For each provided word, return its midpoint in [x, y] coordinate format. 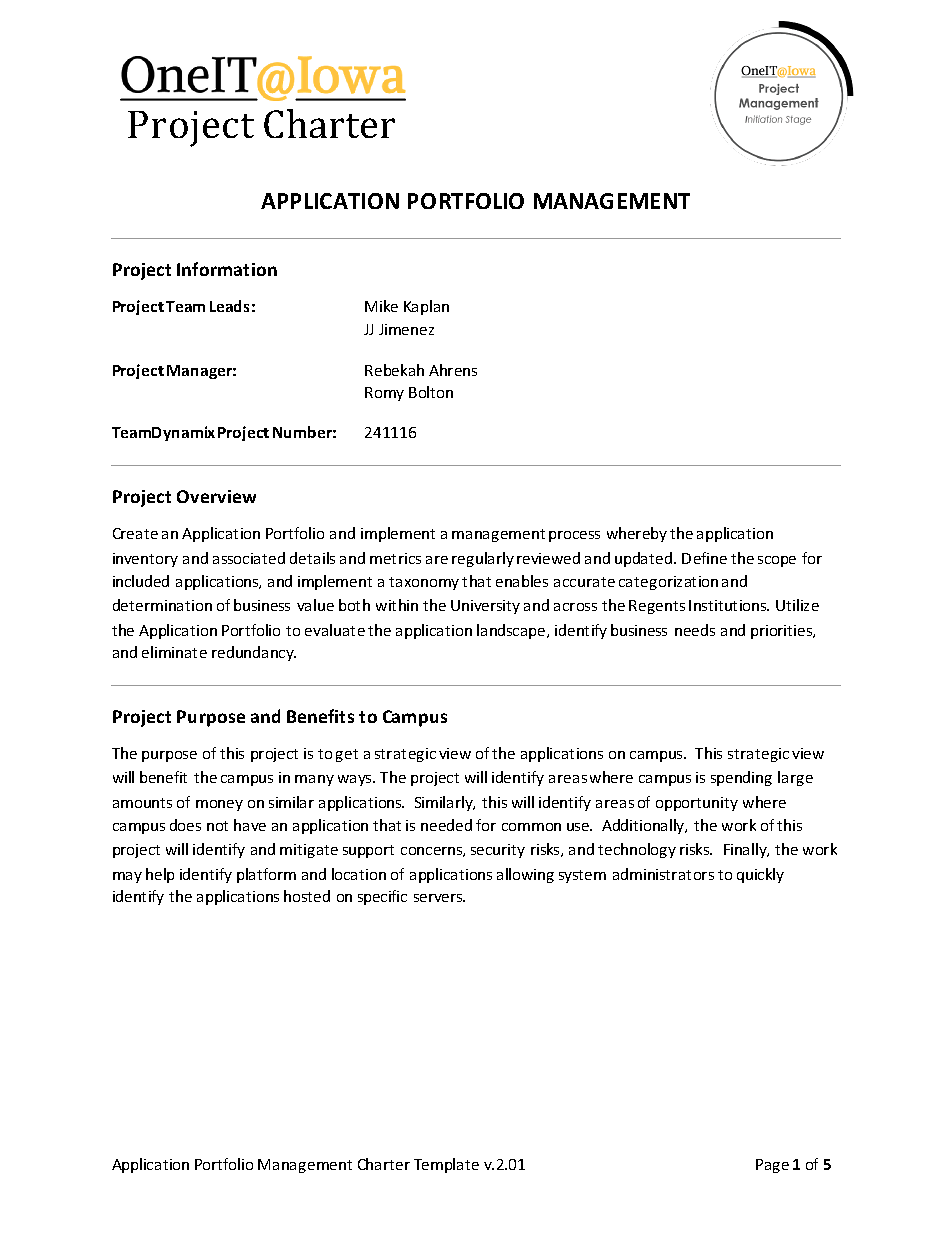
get [347, 755]
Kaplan [426, 307]
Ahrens [453, 370]
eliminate [174, 652]
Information [227, 269]
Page [772, 1166]
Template [446, 1165]
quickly [760, 875]
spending [741, 778]
